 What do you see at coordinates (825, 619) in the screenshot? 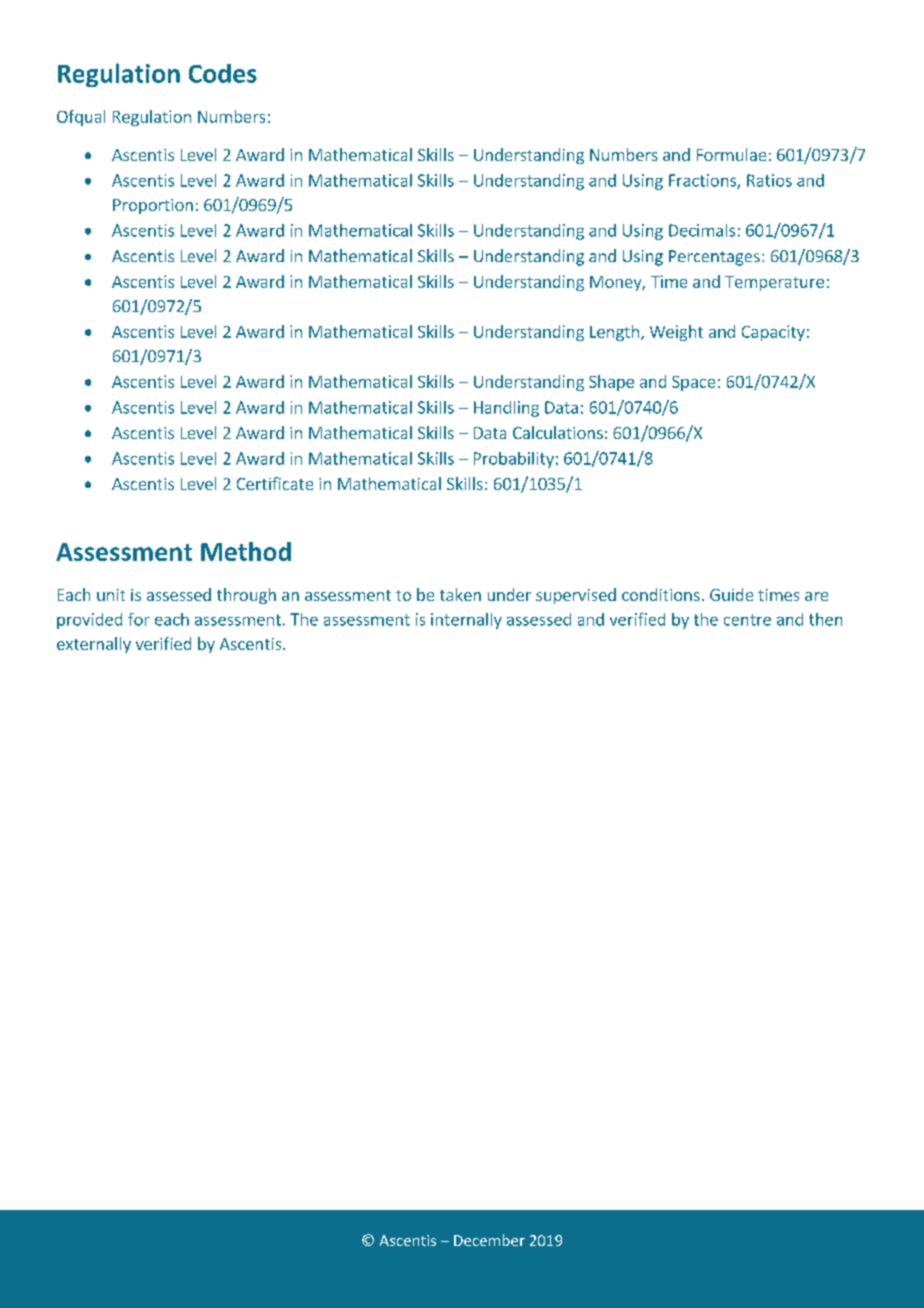
I see `then` at bounding box center [825, 619].
